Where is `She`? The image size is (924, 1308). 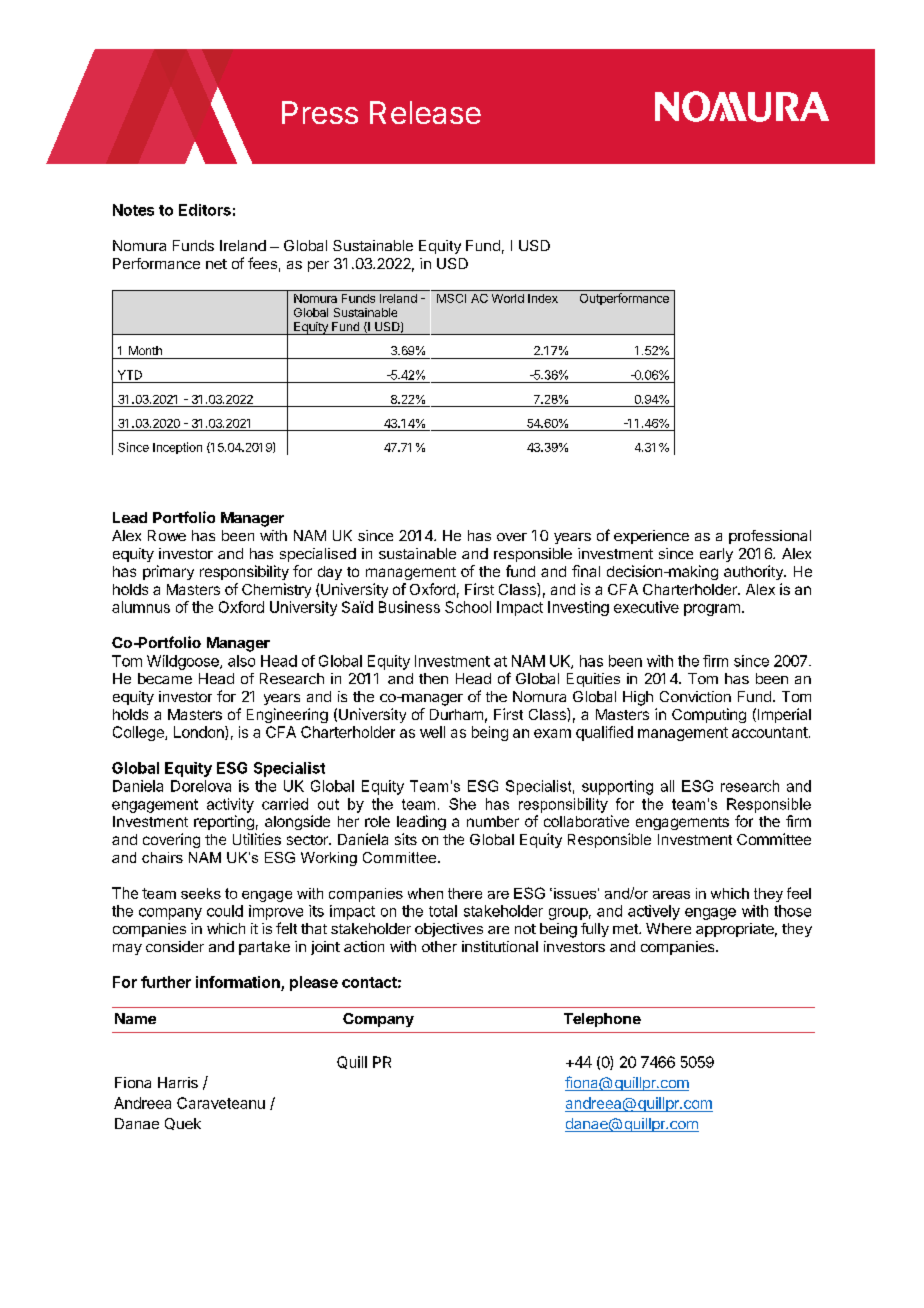
She is located at coordinates (462, 804).
